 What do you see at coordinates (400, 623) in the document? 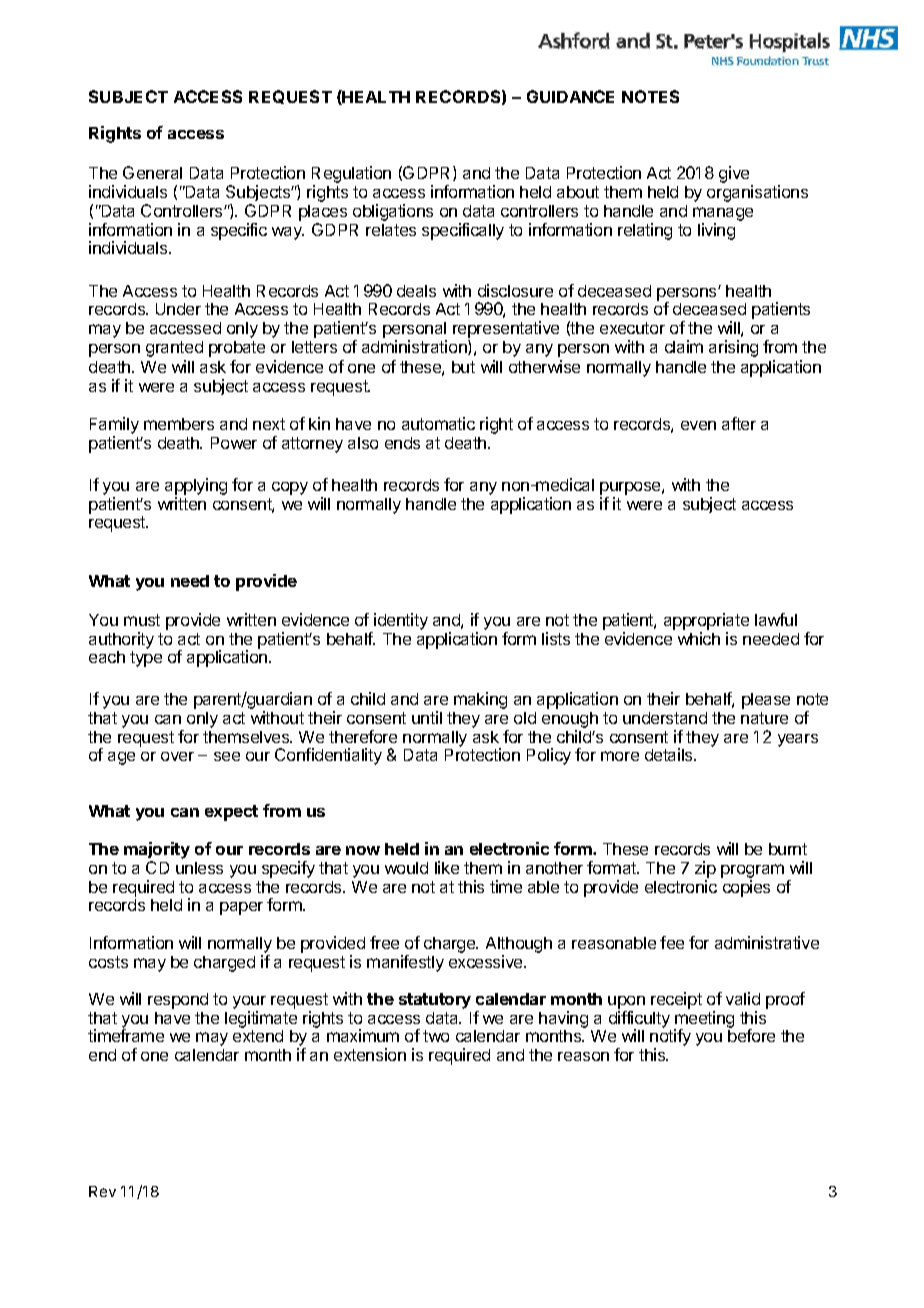
I see `identity` at bounding box center [400, 623].
